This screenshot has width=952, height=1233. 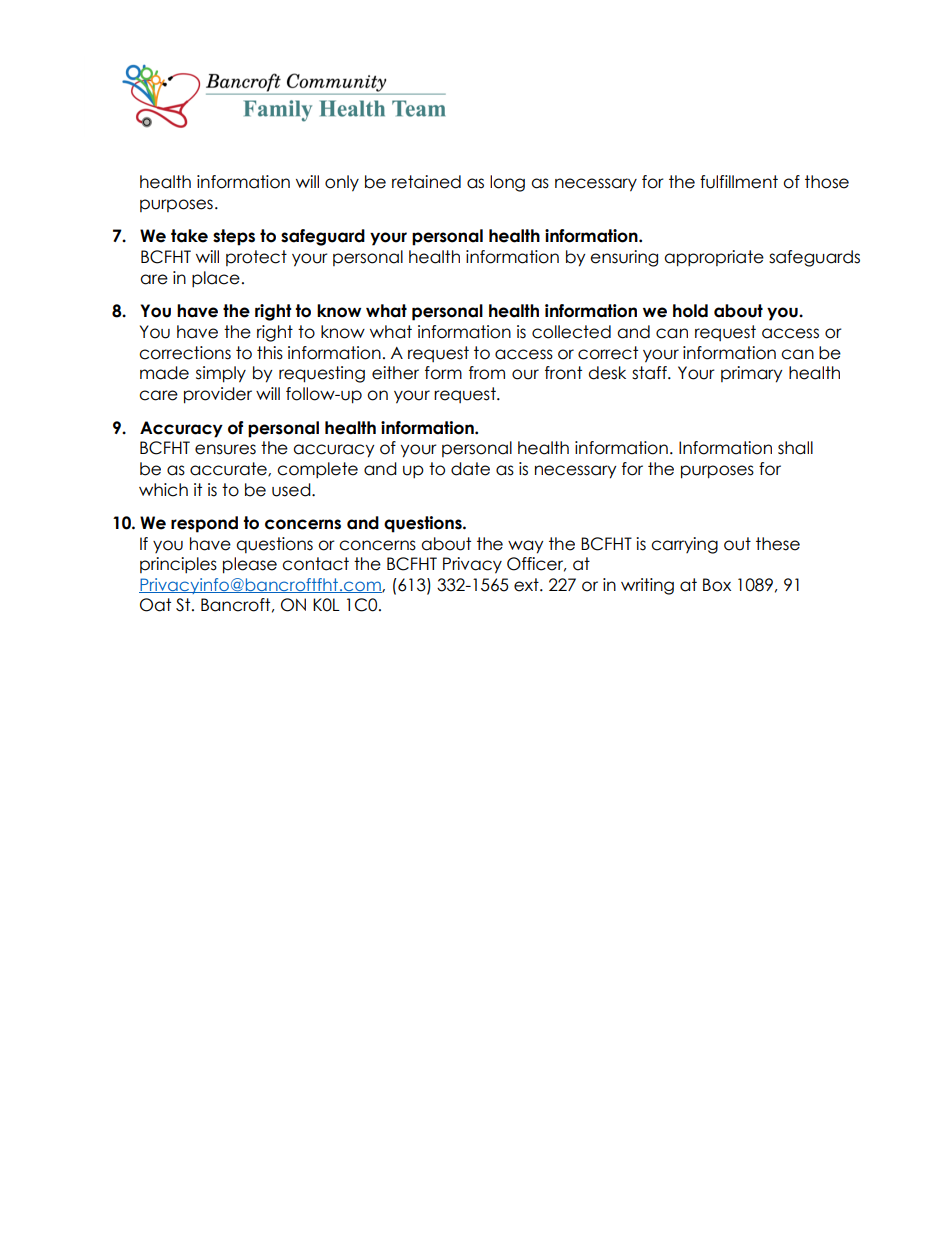 What do you see at coordinates (739, 182) in the screenshot?
I see `fulfillment` at bounding box center [739, 182].
